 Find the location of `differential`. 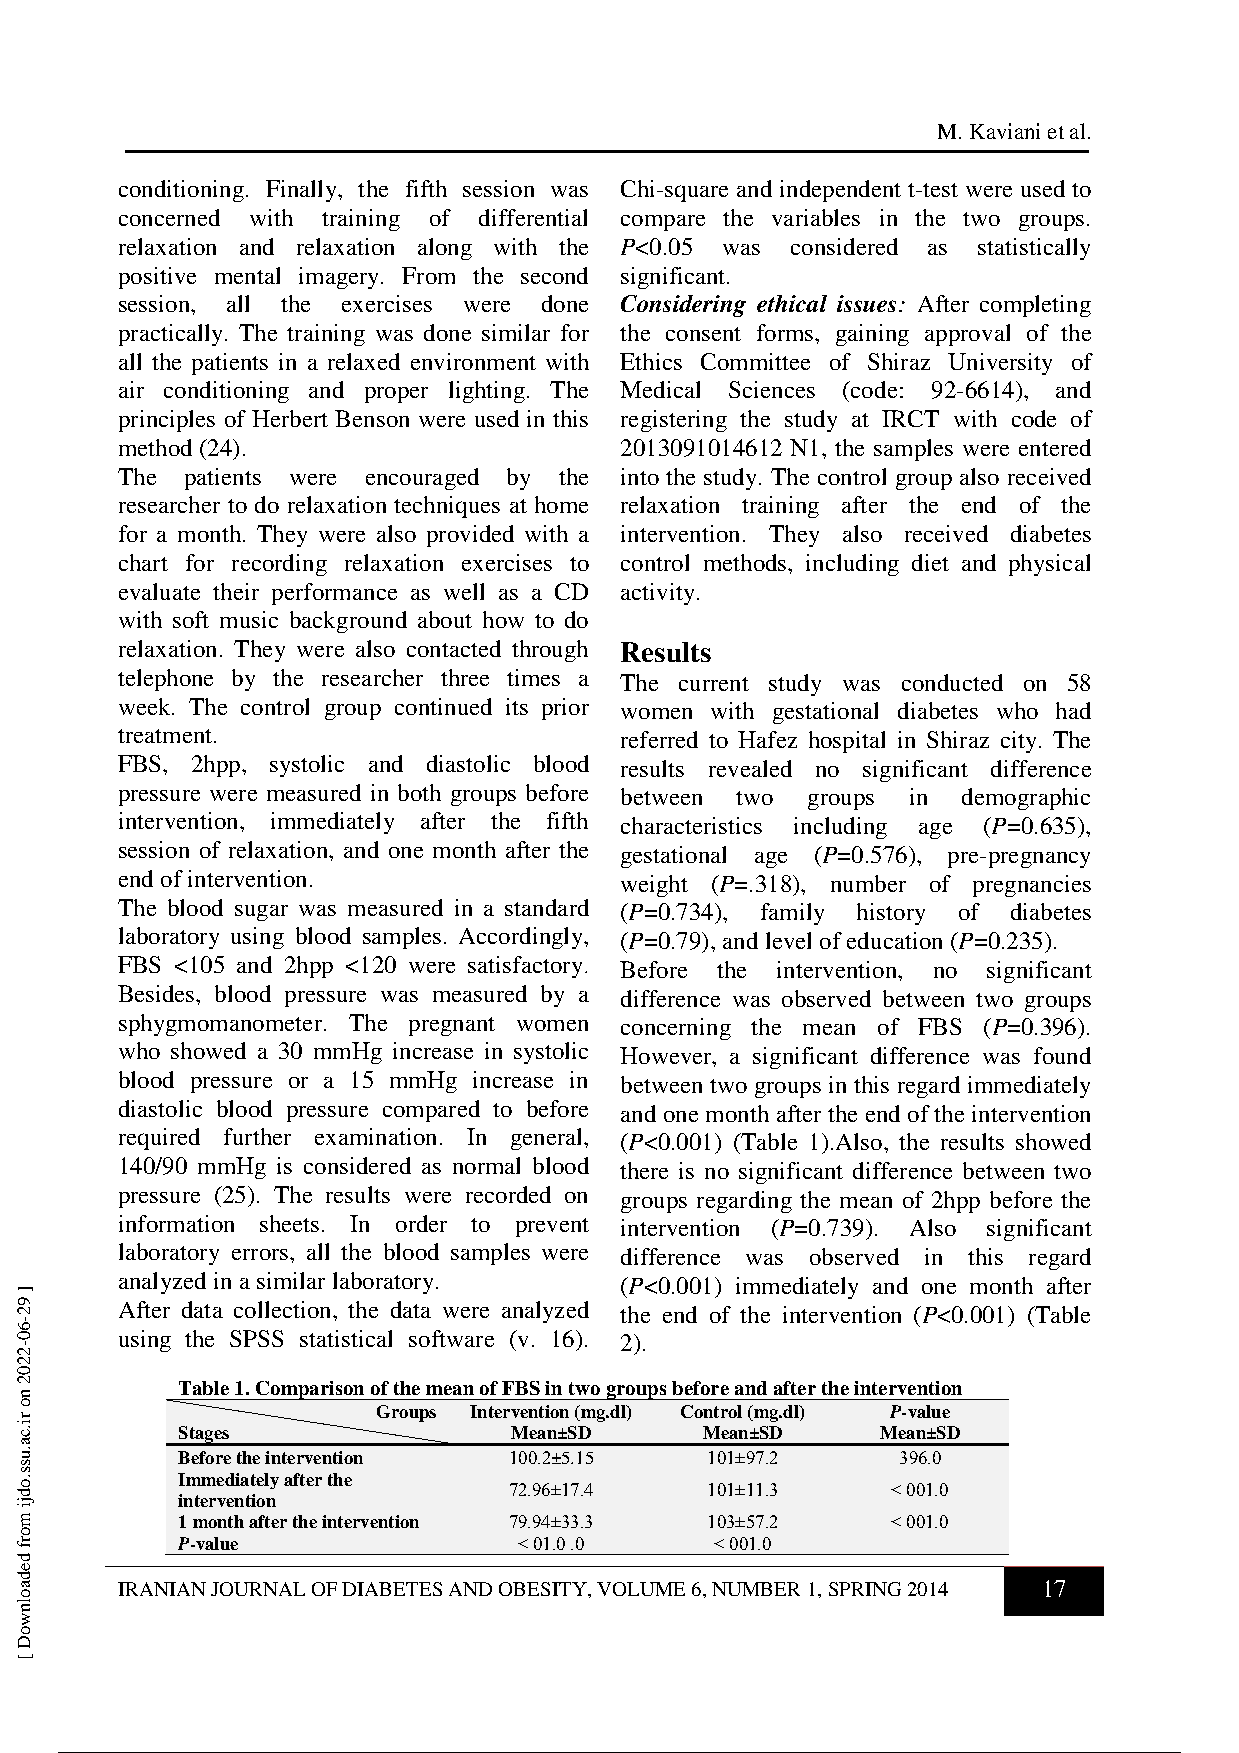

differential is located at coordinates (533, 217).
